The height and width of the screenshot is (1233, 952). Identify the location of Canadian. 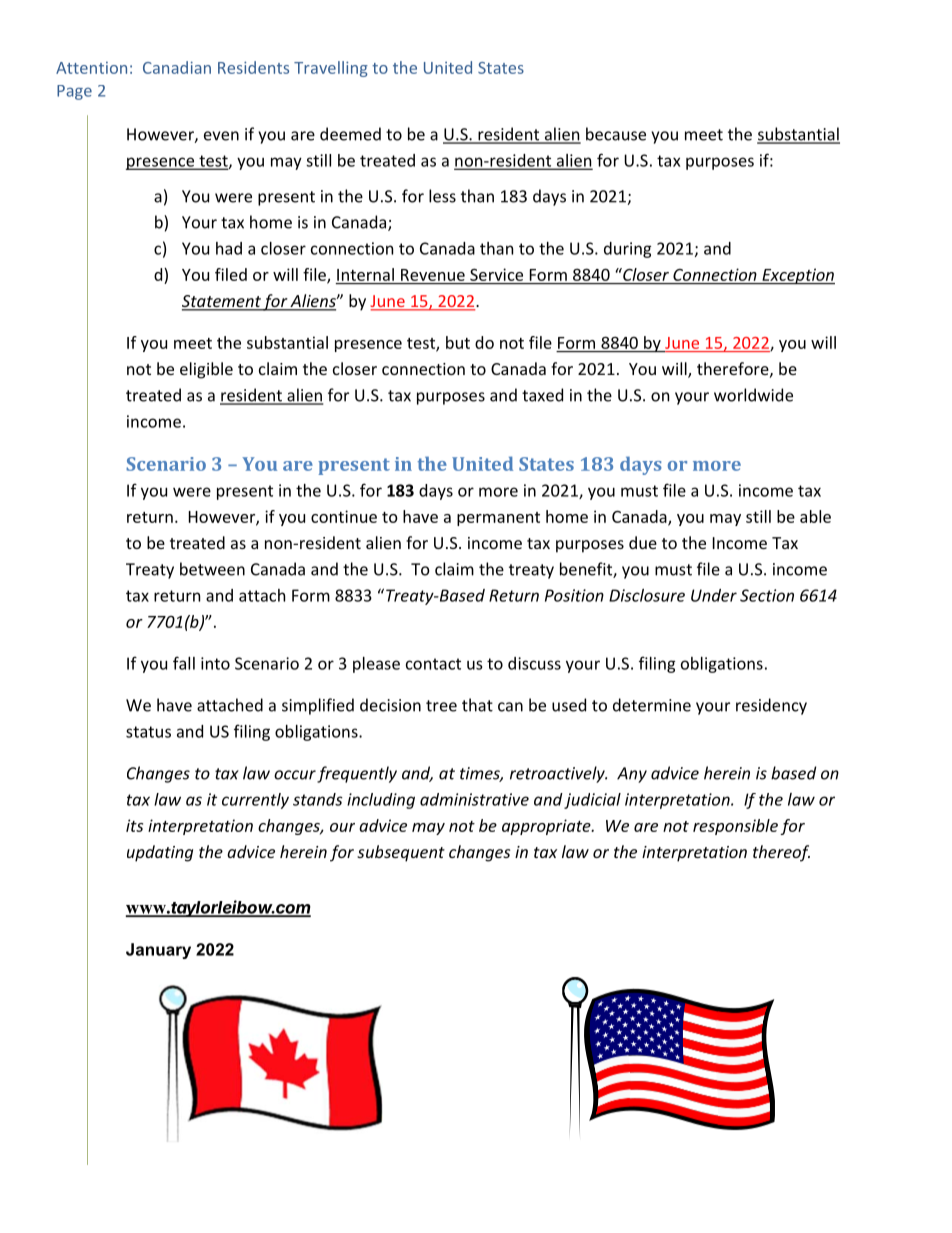
(177, 67).
